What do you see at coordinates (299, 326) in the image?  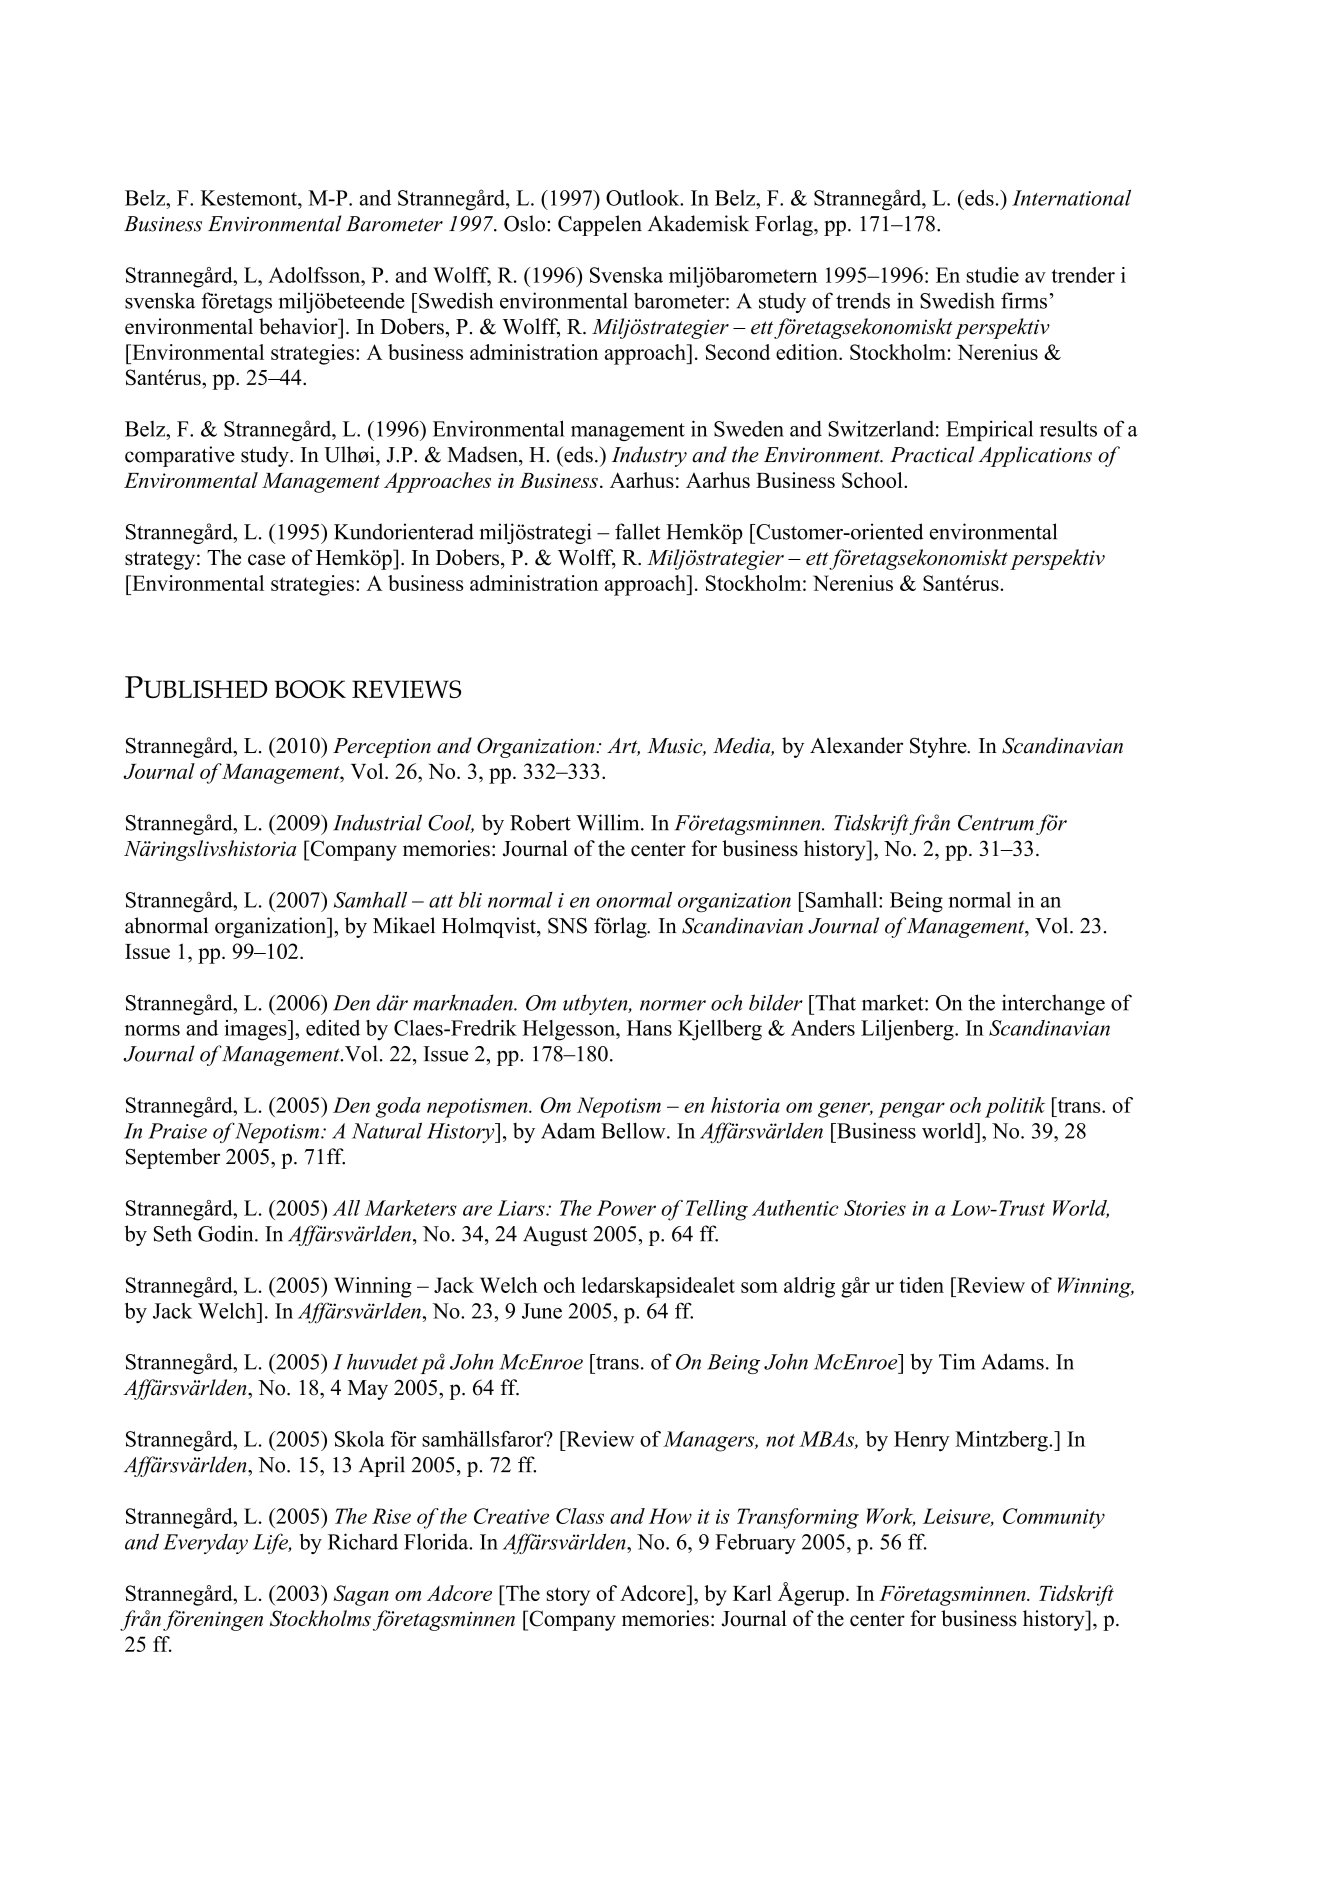 I see `behavior` at bounding box center [299, 326].
